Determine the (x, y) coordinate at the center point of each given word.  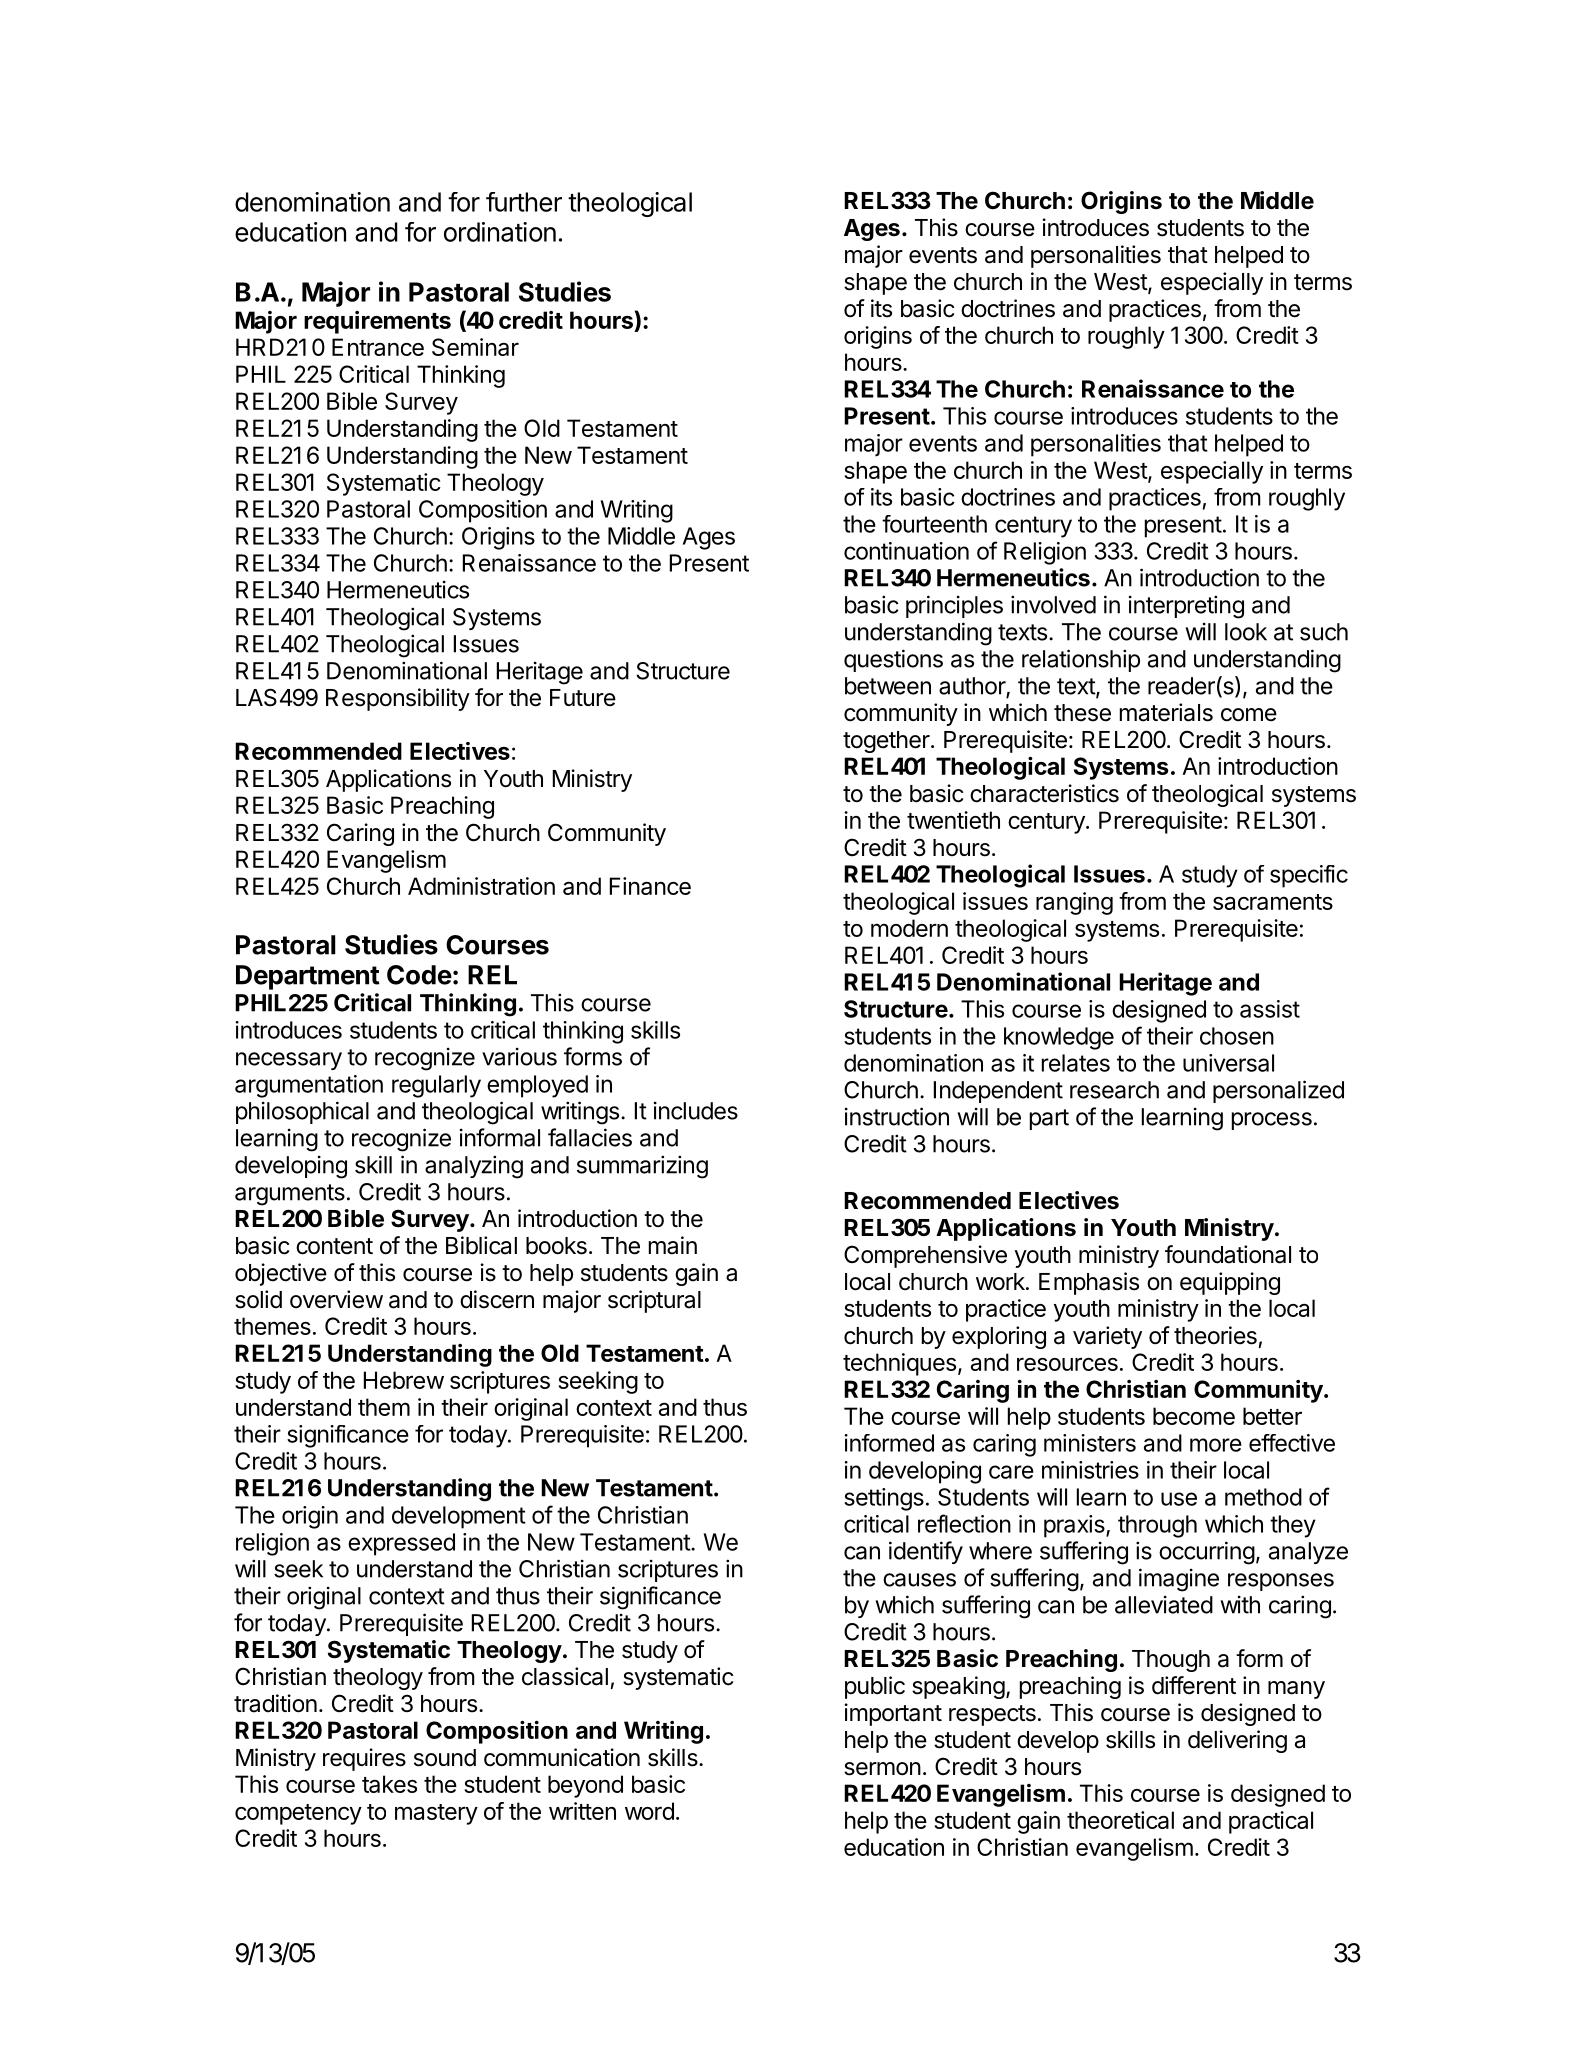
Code (419, 975)
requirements (377, 322)
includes (696, 1110)
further (524, 202)
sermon (882, 1769)
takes (389, 1784)
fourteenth (934, 524)
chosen (1237, 1036)
